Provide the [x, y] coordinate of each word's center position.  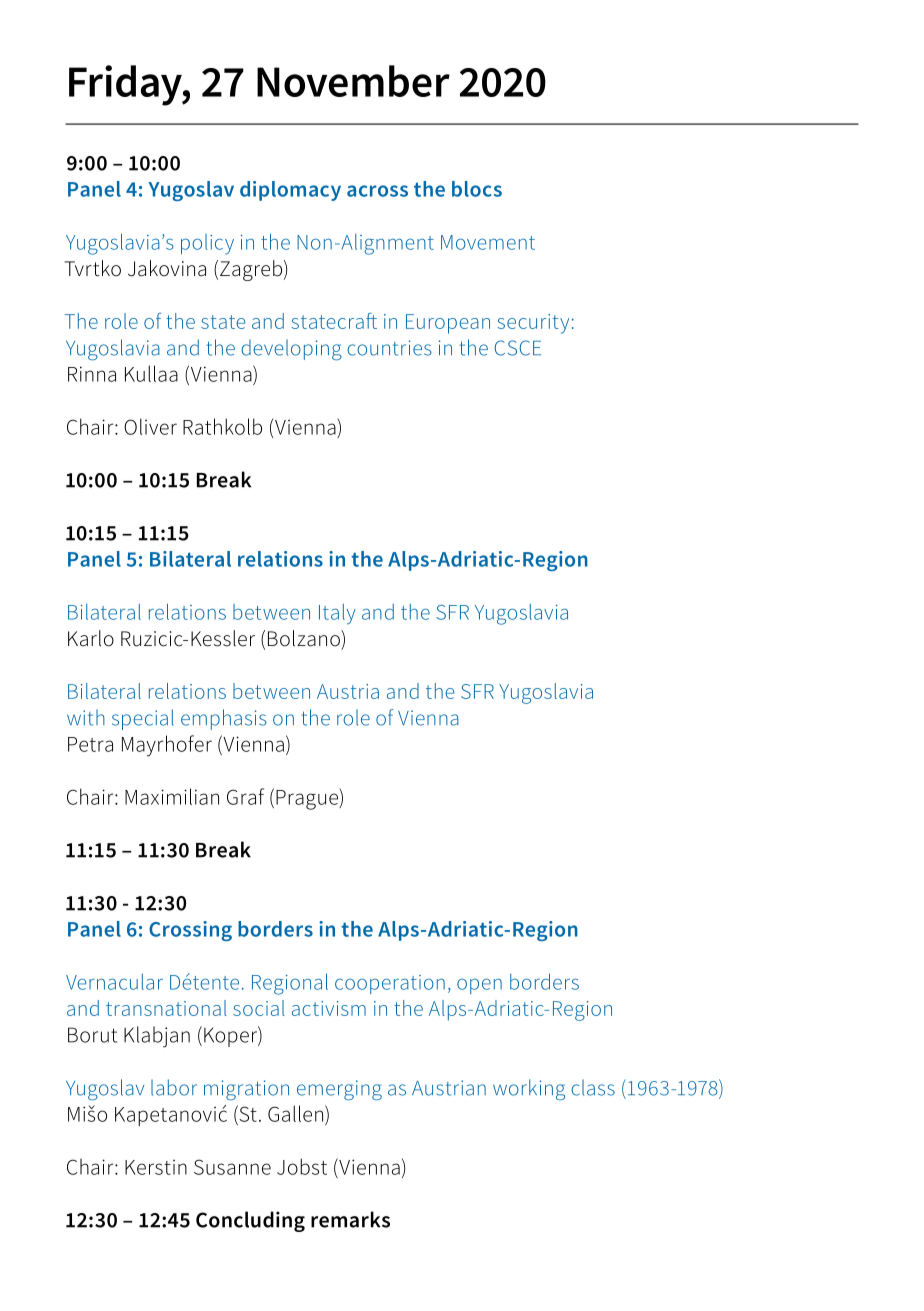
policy [207, 244]
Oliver [150, 426]
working [529, 1090]
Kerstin [156, 1167]
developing [291, 350]
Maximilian [172, 796]
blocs [477, 189]
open [479, 986]
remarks [350, 1219]
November [353, 81]
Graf [245, 796]
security [533, 324]
